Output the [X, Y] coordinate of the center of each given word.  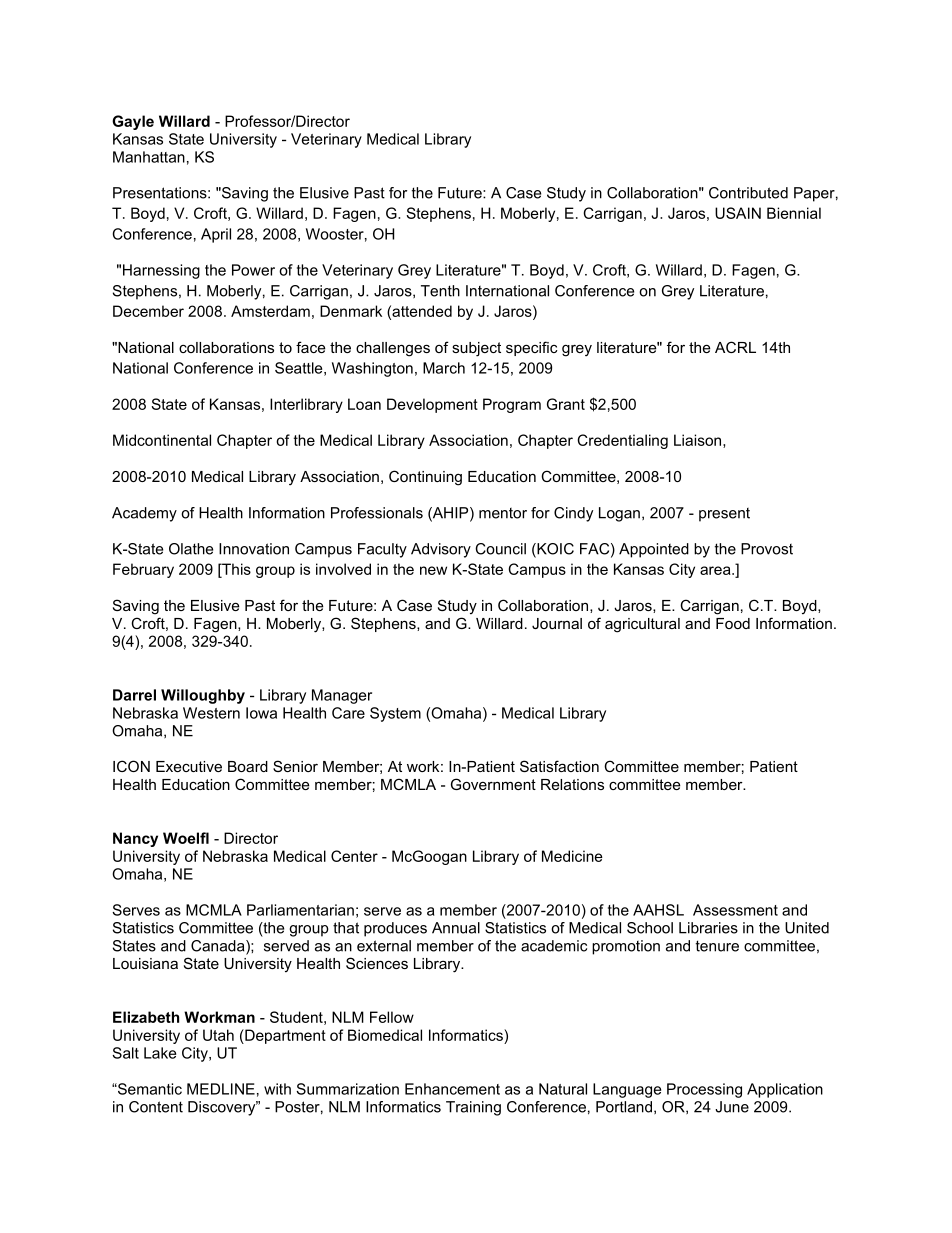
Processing [704, 1090]
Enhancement [452, 1089]
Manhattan [149, 157]
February [143, 570]
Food [733, 623]
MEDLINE [221, 1089]
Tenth [440, 291]
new [433, 570]
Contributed [748, 193]
